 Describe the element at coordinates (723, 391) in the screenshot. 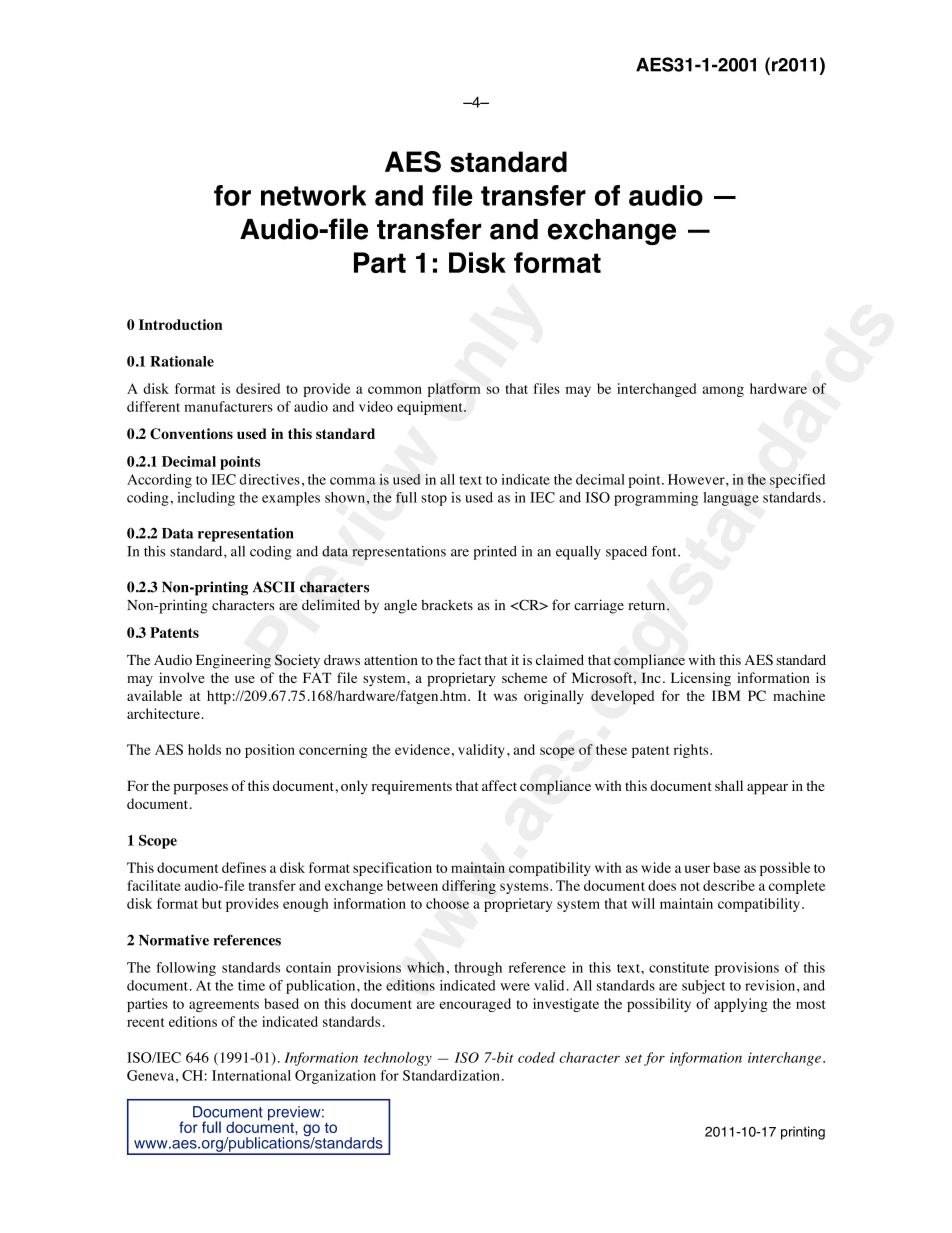

I see `among` at that location.
